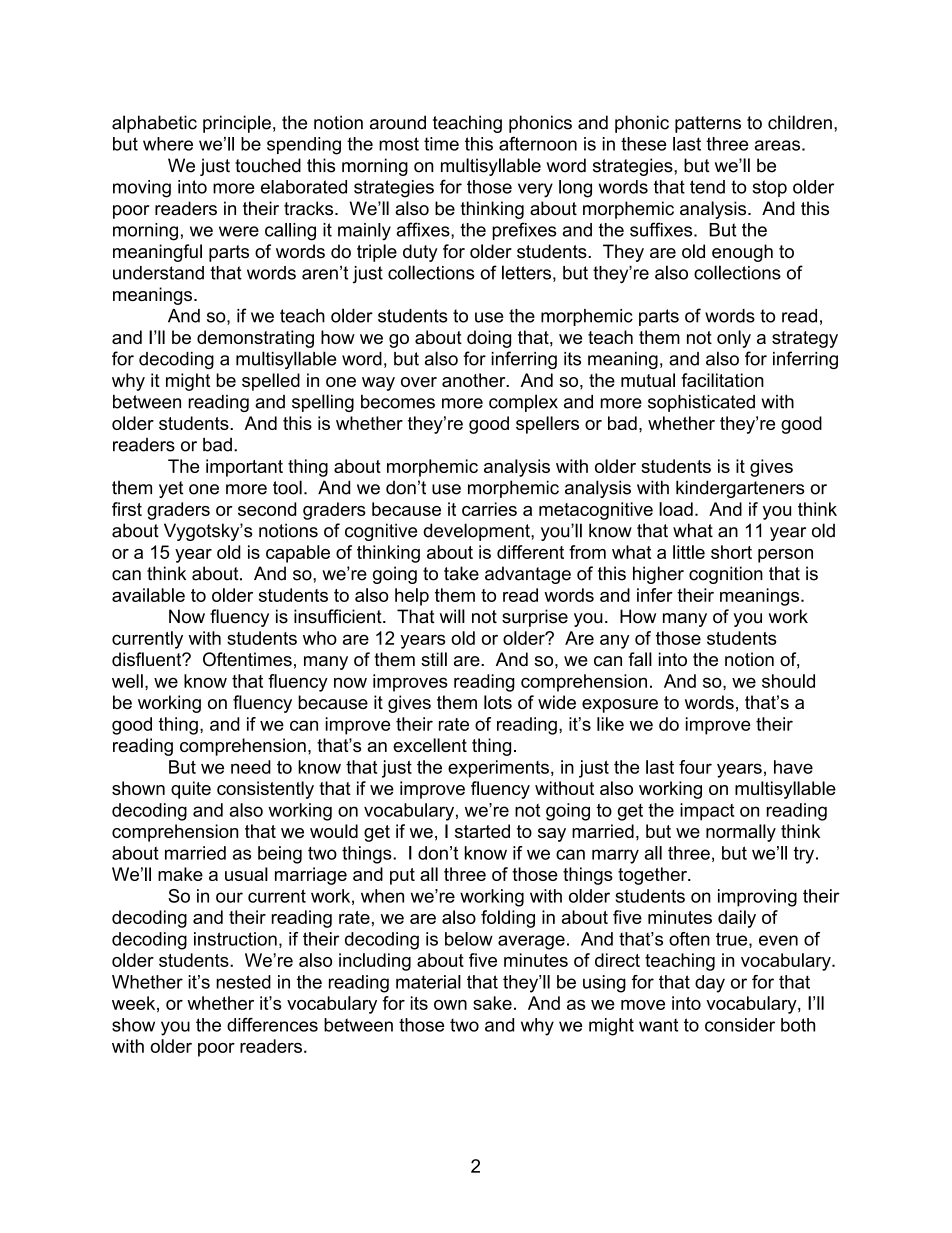 The width and height of the screenshot is (952, 1233). I want to click on take, so click(461, 573).
